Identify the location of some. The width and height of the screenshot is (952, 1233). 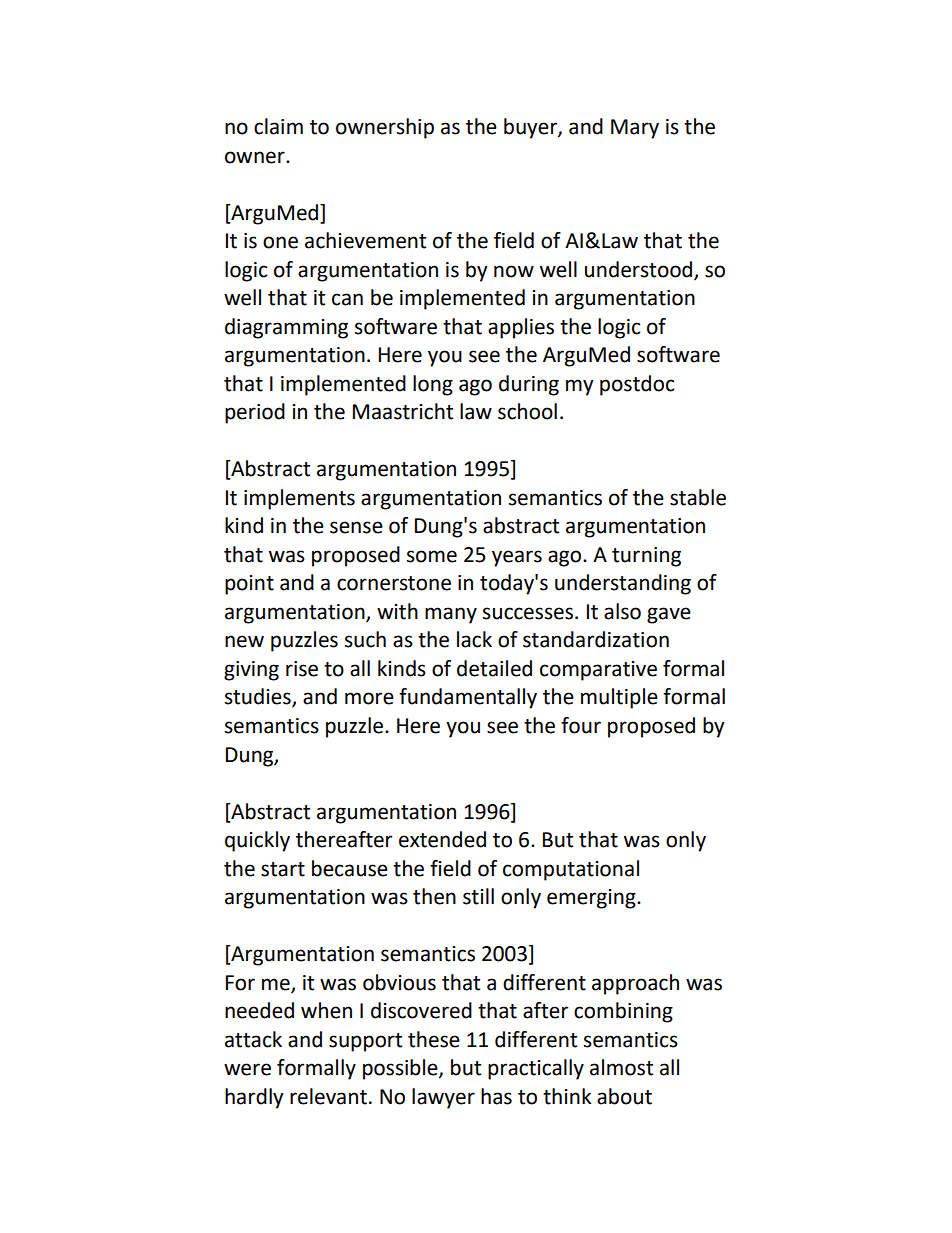
(432, 556).
